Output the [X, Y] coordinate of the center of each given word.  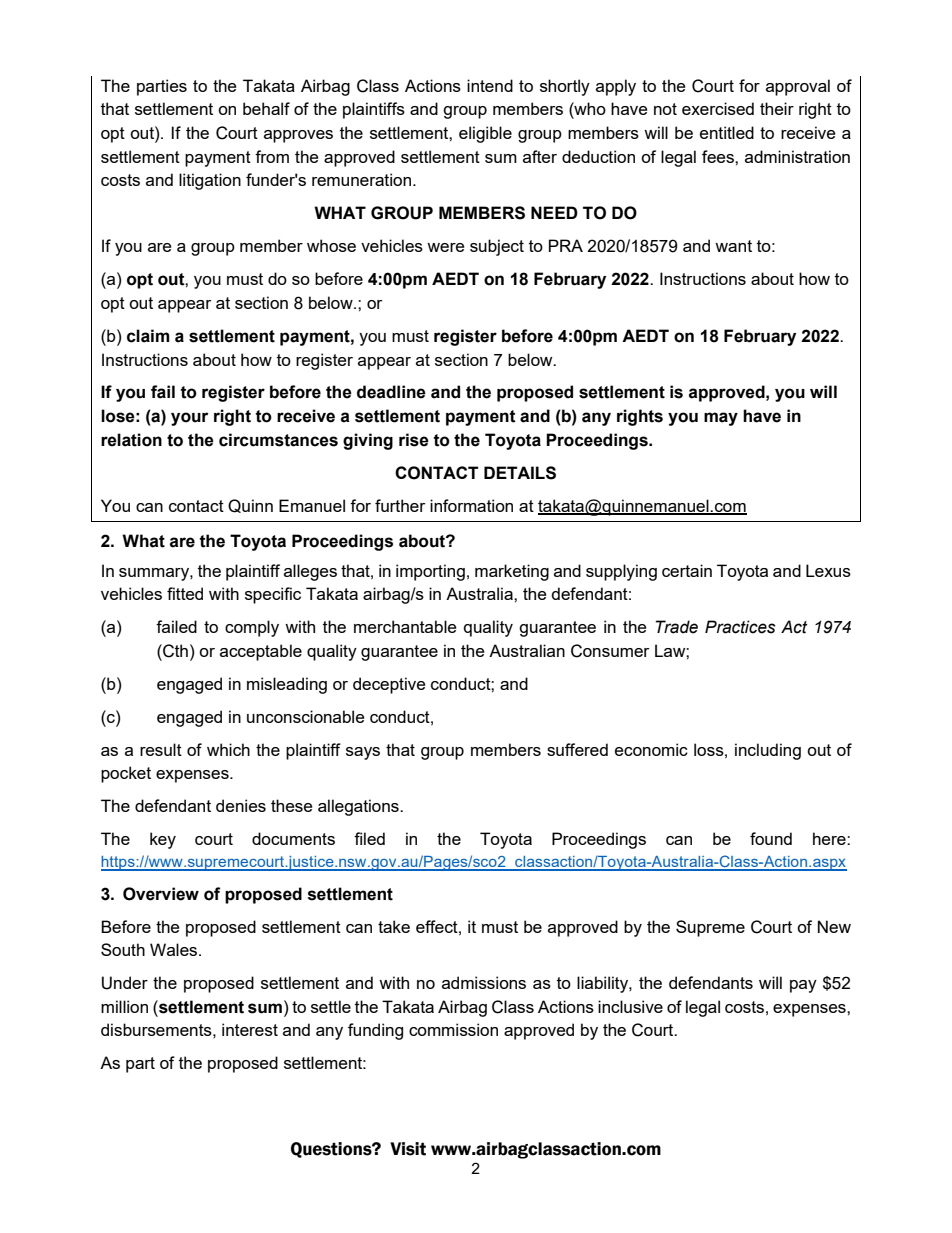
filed [369, 838]
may [721, 419]
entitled [727, 132]
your [189, 419]
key [163, 840]
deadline [391, 392]
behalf [266, 108]
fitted [185, 593]
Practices [740, 627]
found [771, 838]
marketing [512, 572]
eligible [485, 134]
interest [250, 1029]
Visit [408, 1149]
